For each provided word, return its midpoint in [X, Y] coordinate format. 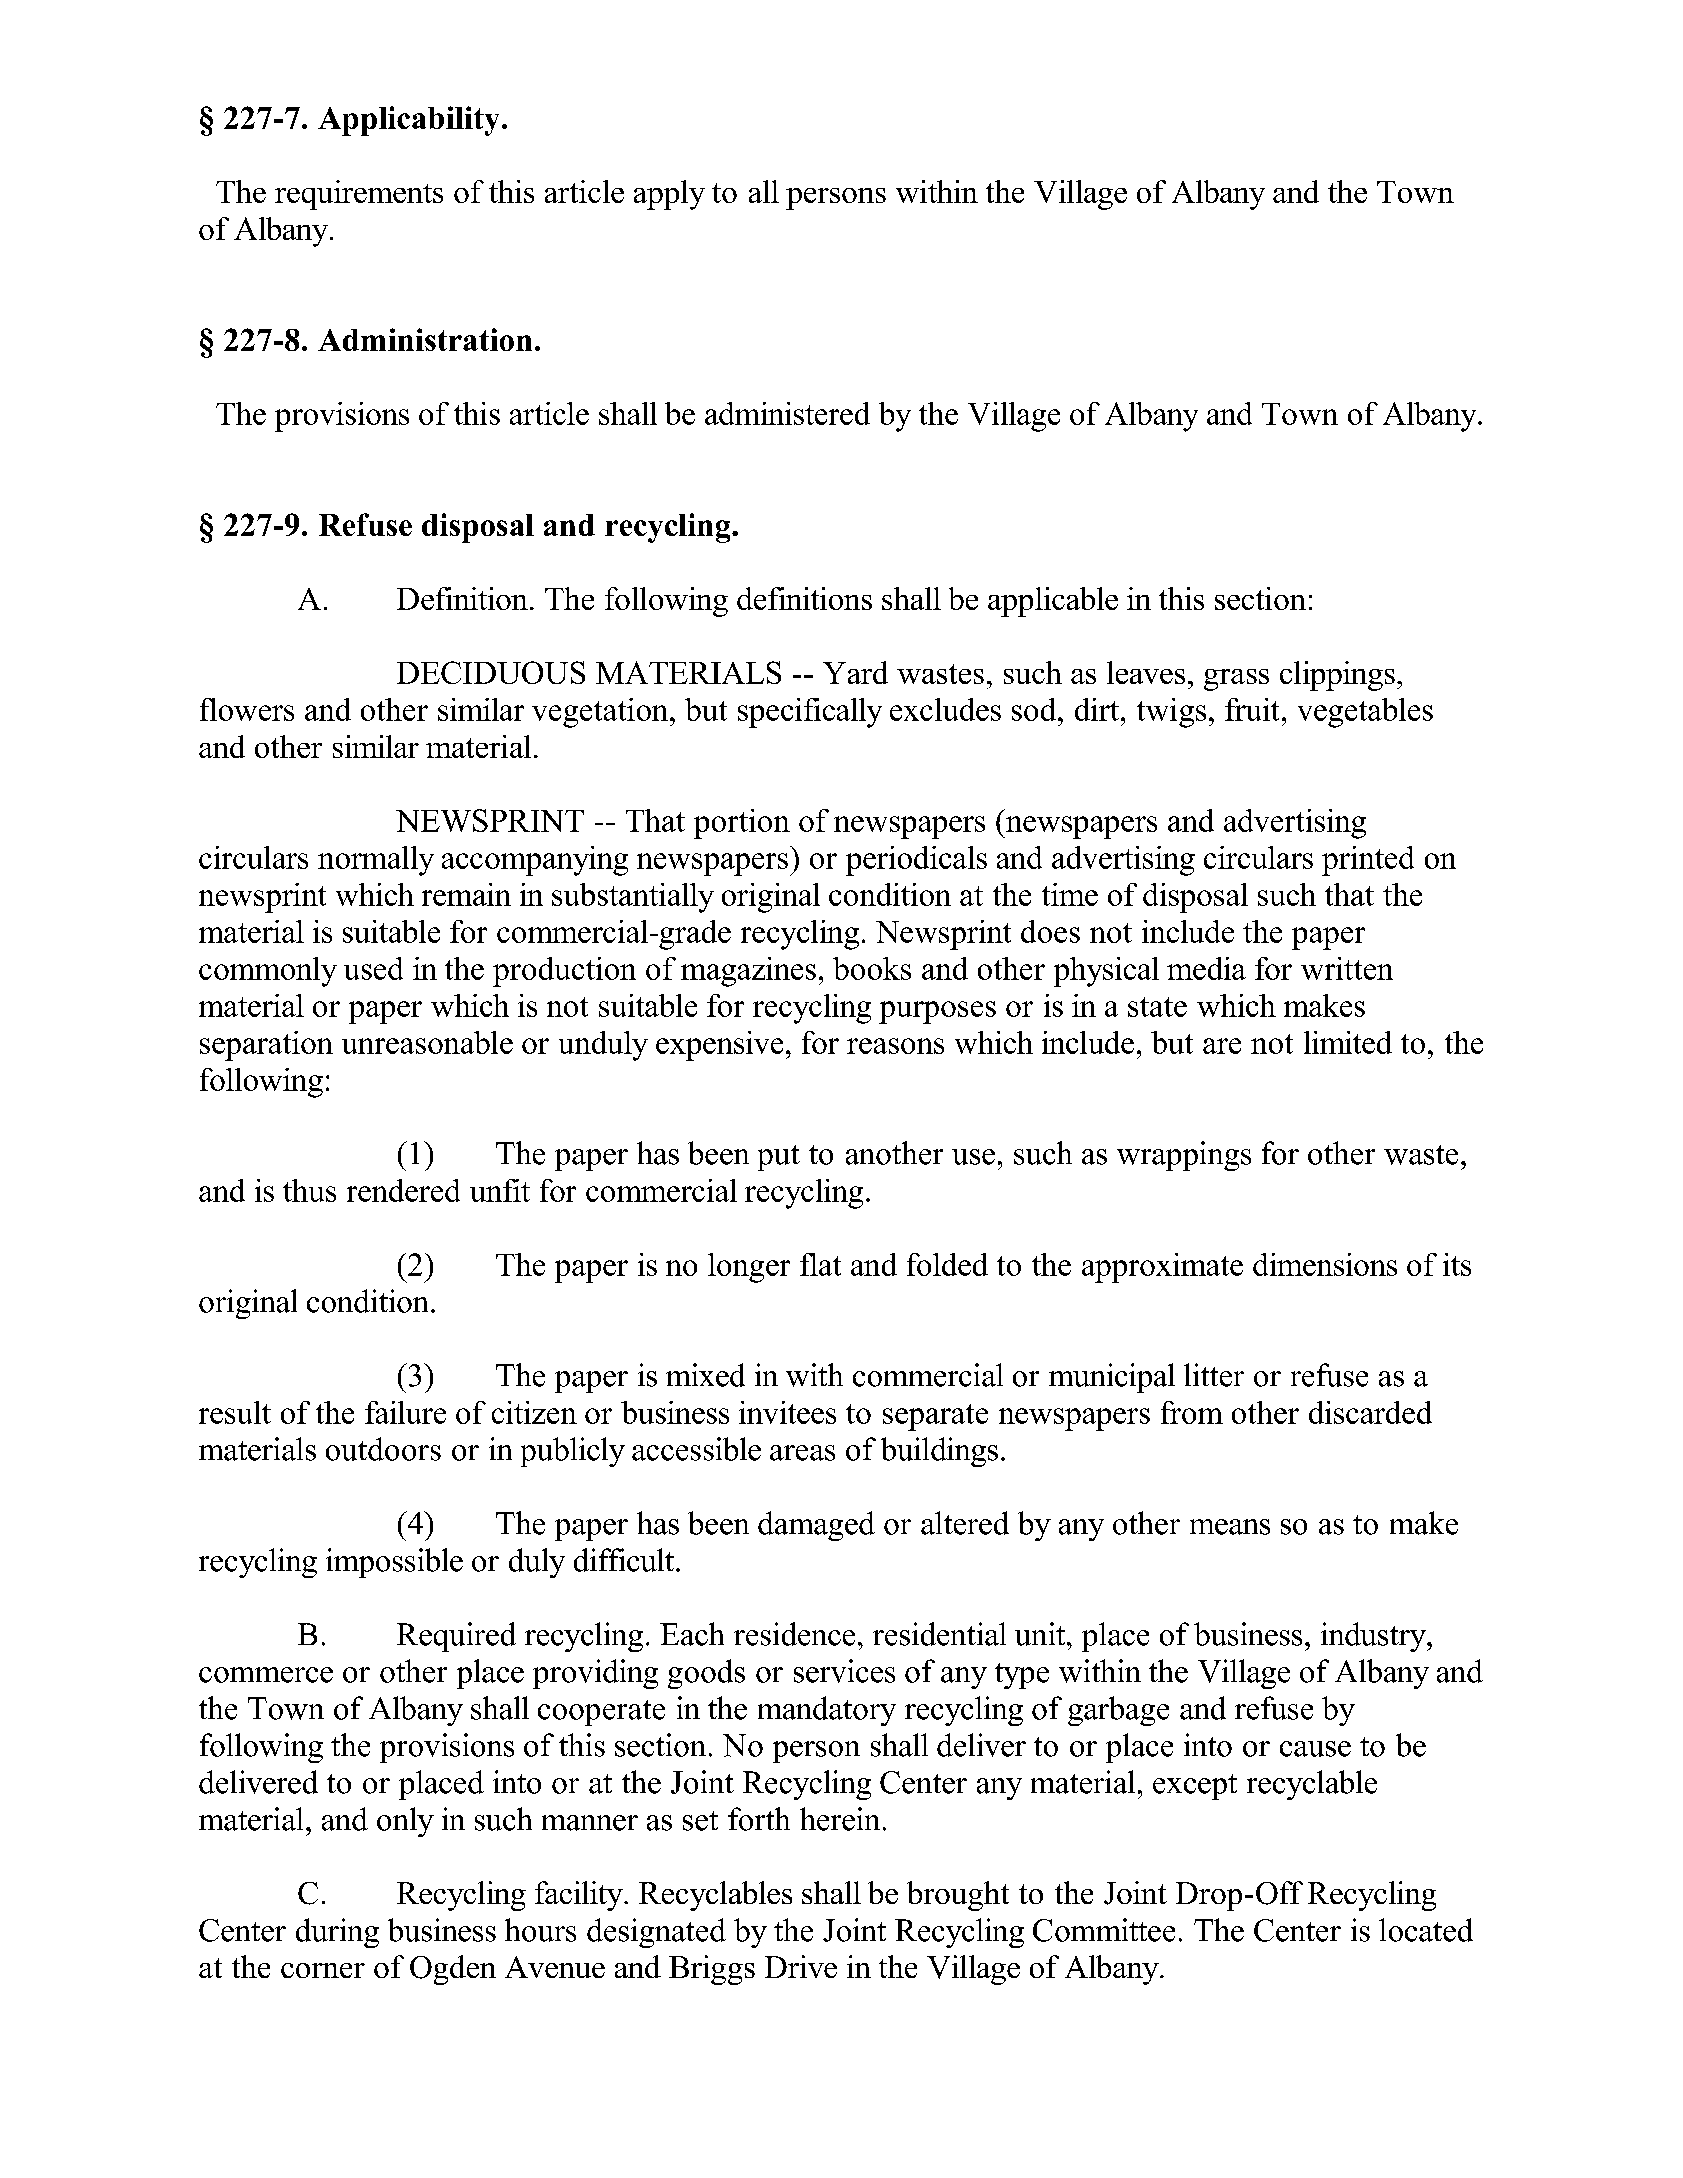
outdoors [383, 1449]
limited [1348, 1042]
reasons [895, 1046]
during [337, 1933]
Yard [855, 672]
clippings [1337, 676]
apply [669, 195]
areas [802, 1453]
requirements [359, 195]
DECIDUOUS [491, 672]
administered [787, 413]
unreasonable [427, 1042]
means [1230, 1527]
